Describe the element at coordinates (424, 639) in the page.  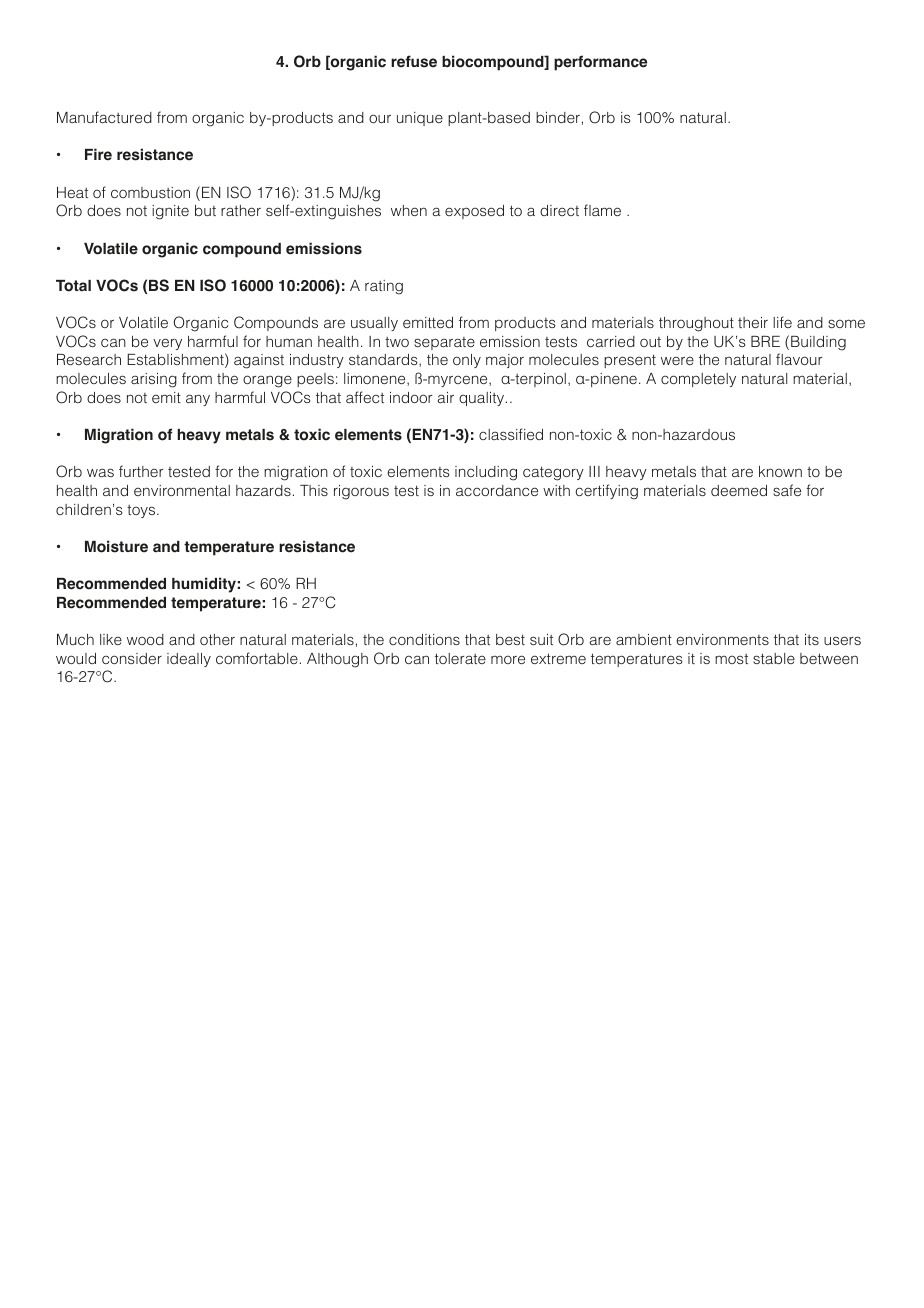
I see `conditions` at that location.
